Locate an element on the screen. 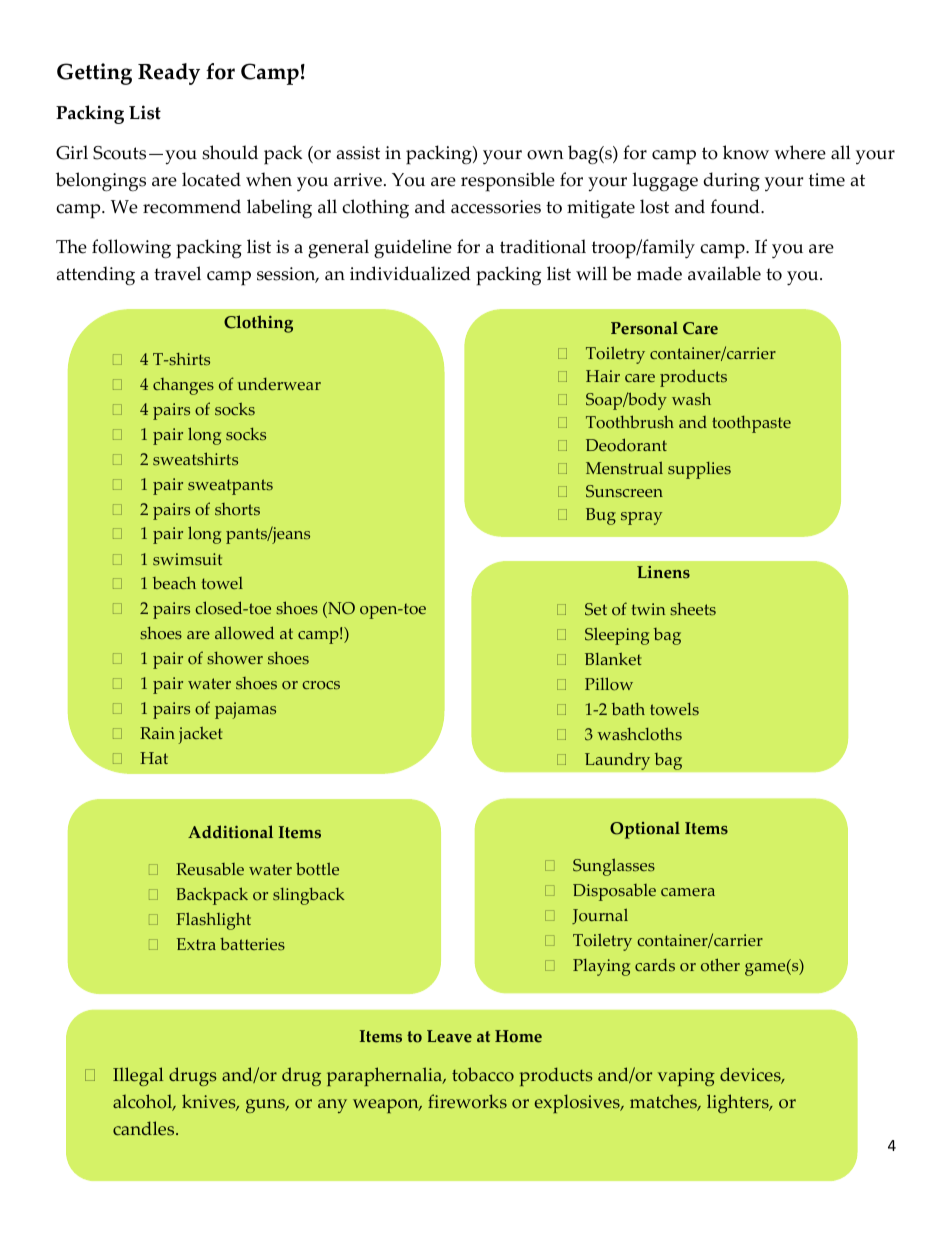 This screenshot has height=1233, width=952. Illegal is located at coordinates (138, 1076).
